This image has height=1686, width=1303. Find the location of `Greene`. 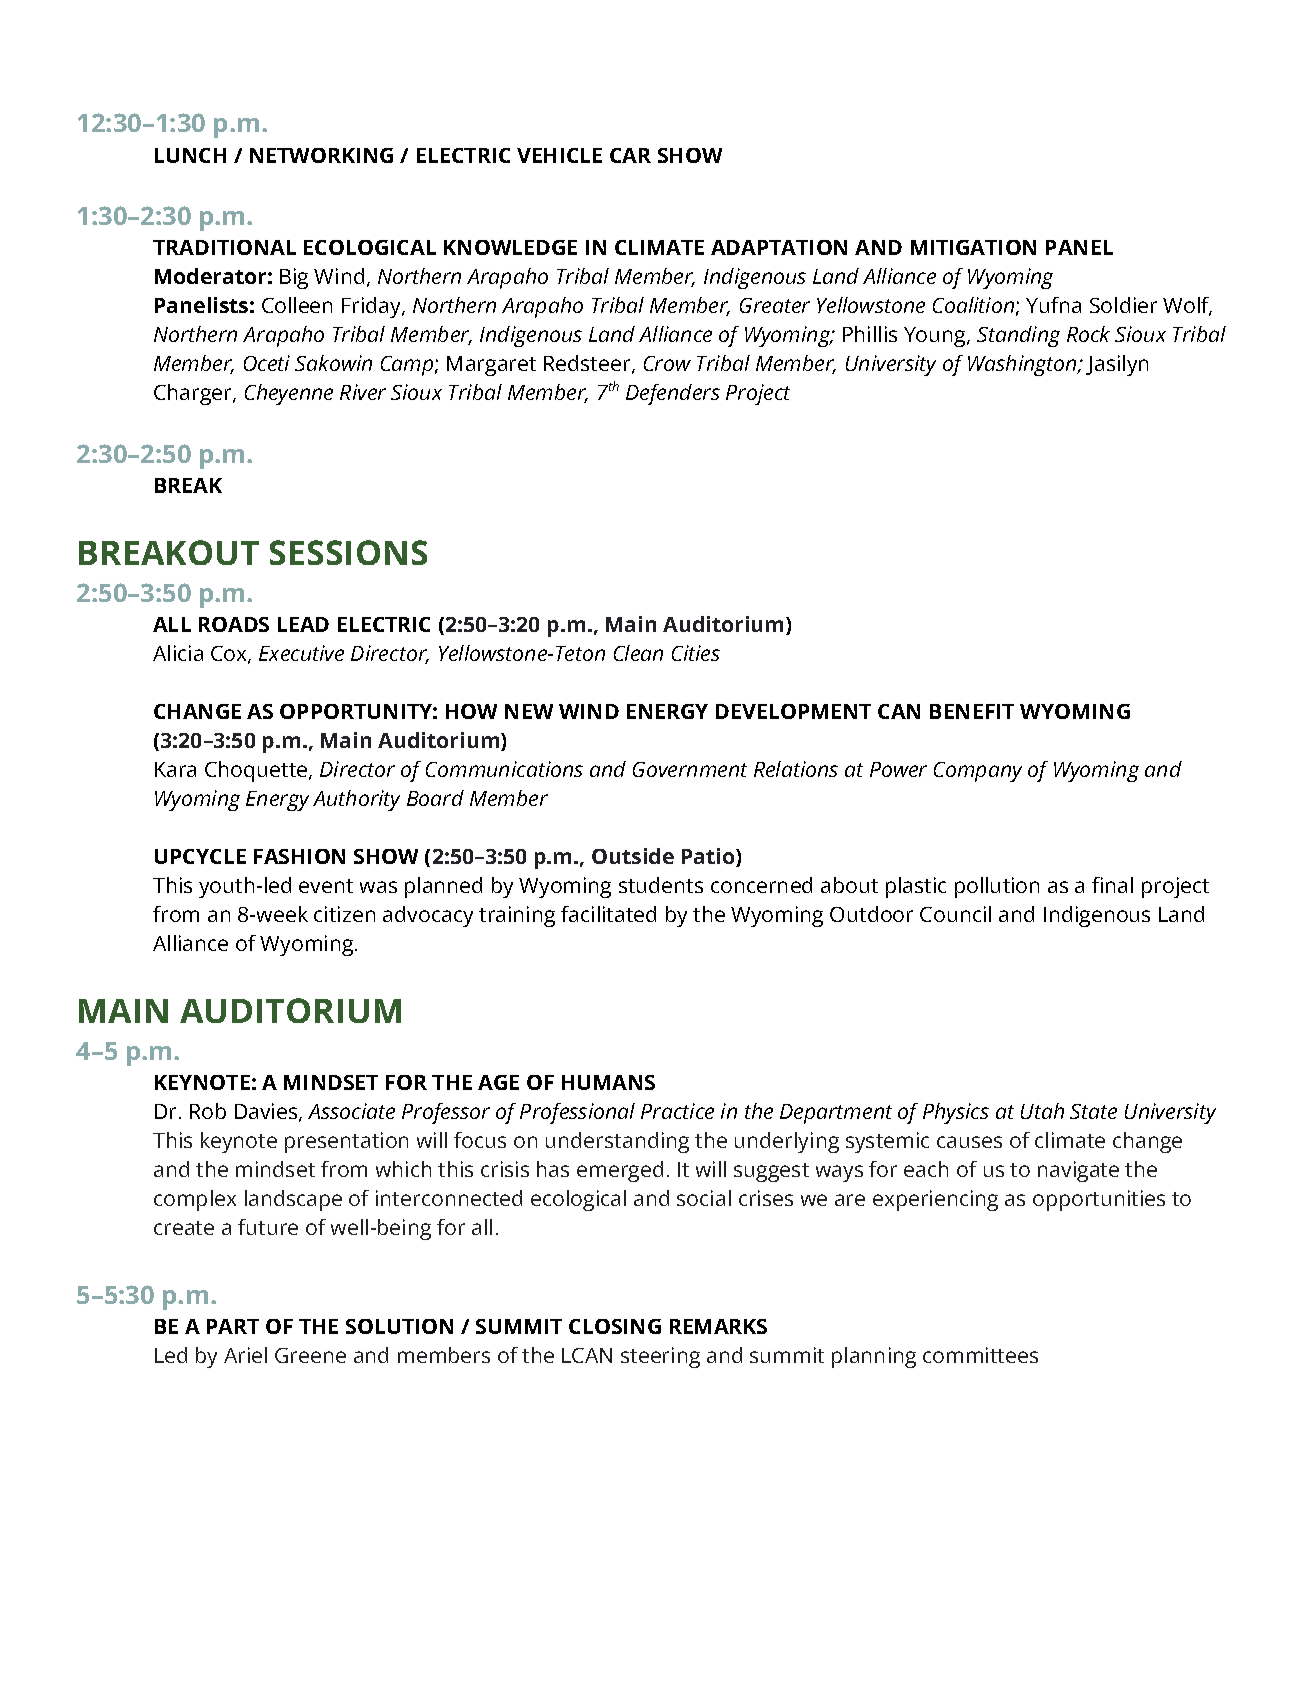

Greene is located at coordinates (310, 1355).
